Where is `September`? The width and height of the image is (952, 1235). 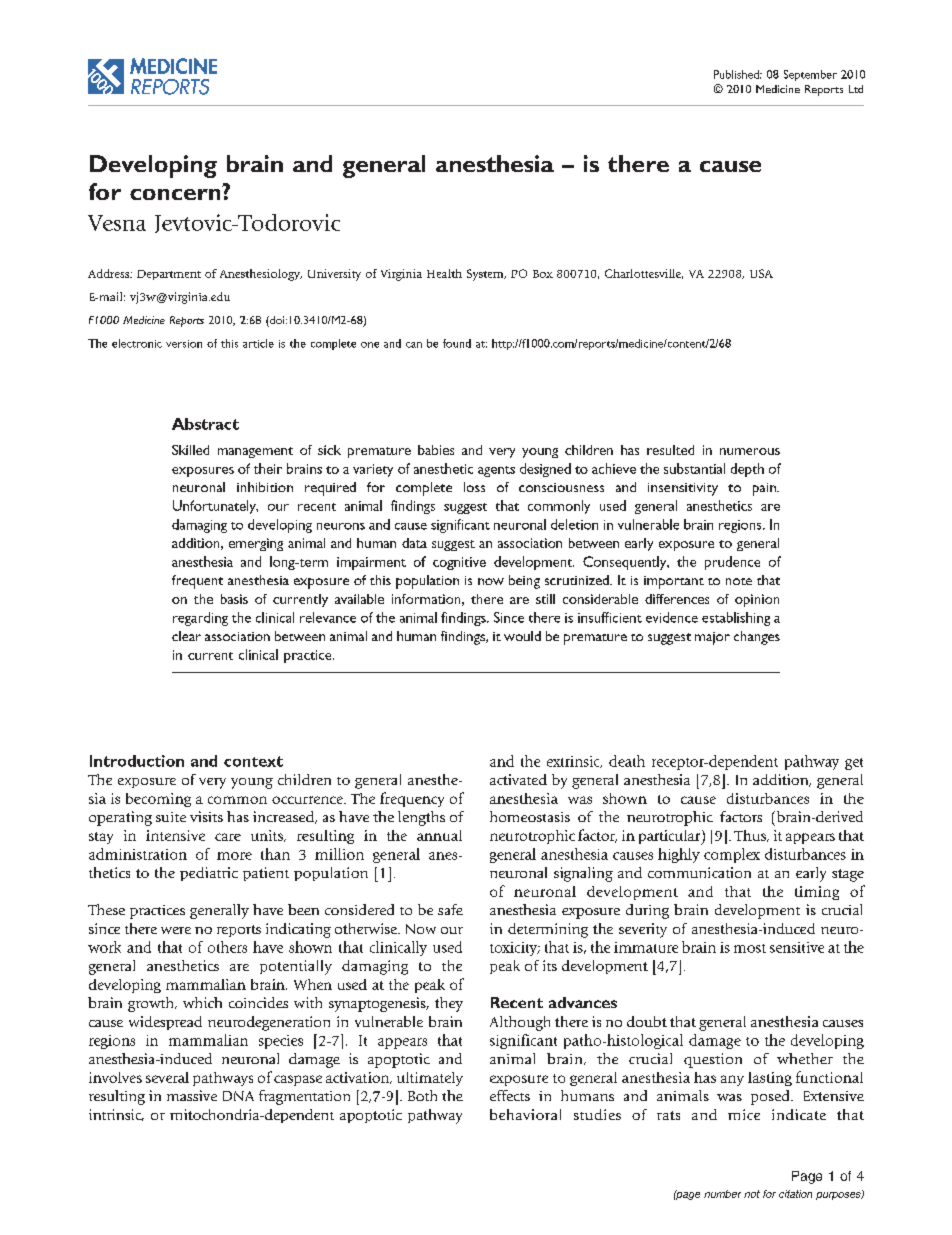
September is located at coordinates (810, 75).
